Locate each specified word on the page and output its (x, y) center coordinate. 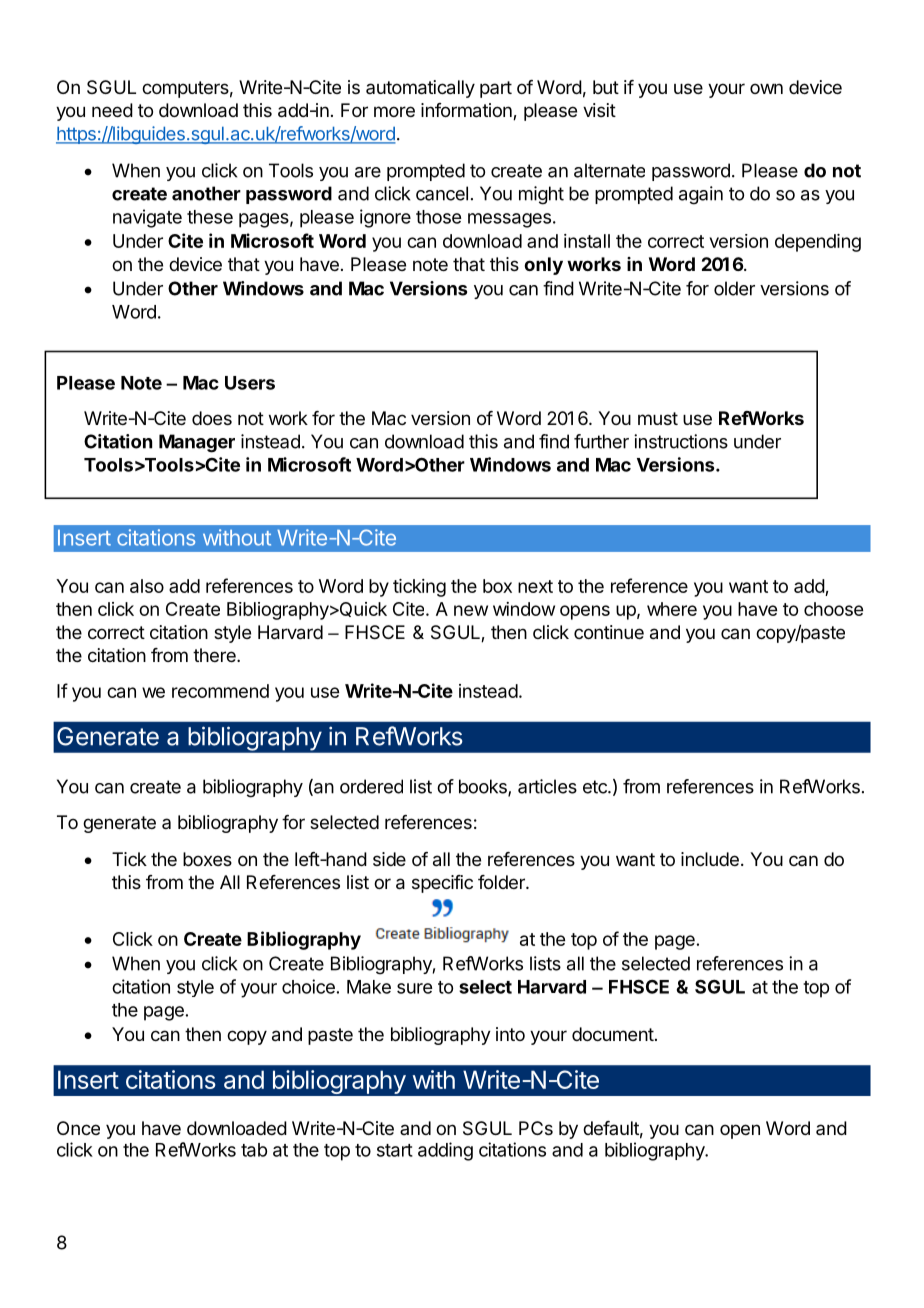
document (613, 1034)
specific (442, 884)
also (147, 586)
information (467, 111)
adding (445, 1151)
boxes (207, 859)
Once (78, 1128)
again (701, 195)
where (672, 609)
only (543, 266)
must (658, 418)
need (112, 110)
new (471, 610)
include (710, 859)
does (212, 418)
